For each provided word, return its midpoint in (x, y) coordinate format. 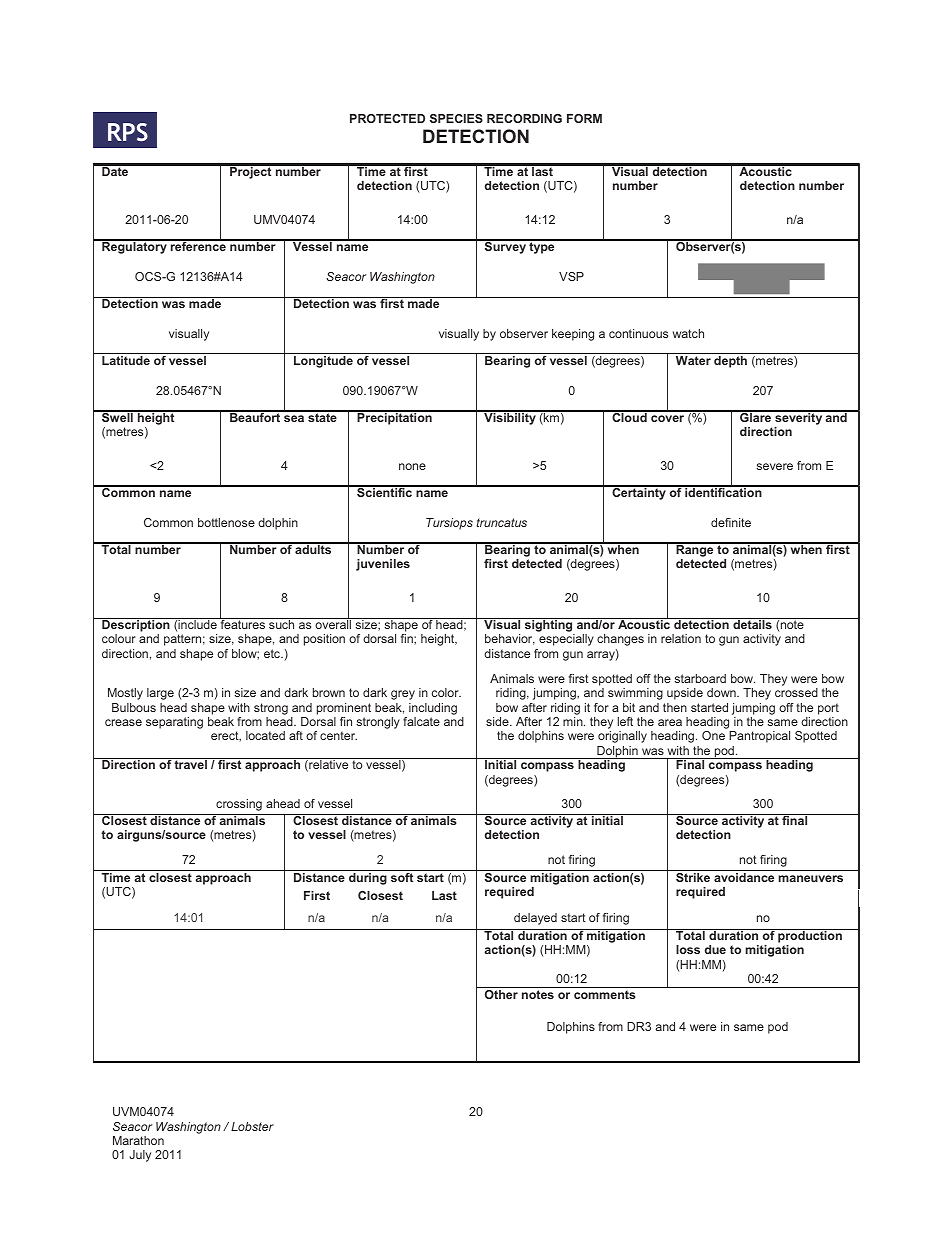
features (243, 623)
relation (681, 638)
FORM (584, 118)
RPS (128, 132)
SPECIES (456, 118)
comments (605, 994)
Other (501, 994)
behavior (510, 639)
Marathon (138, 1140)
